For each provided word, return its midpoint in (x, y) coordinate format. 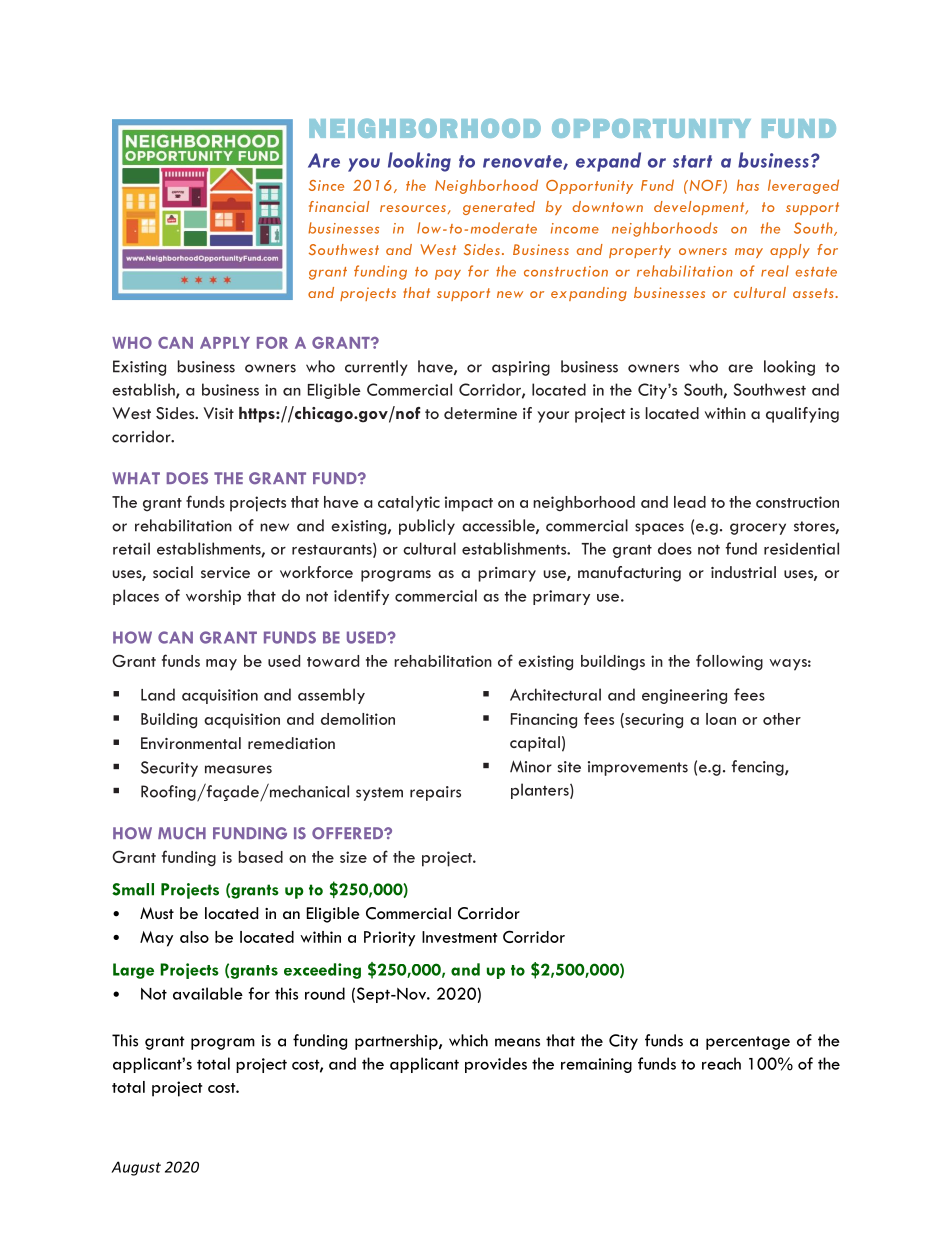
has (748, 185)
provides (496, 1065)
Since (326, 185)
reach (721, 1063)
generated (499, 208)
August (136, 1168)
